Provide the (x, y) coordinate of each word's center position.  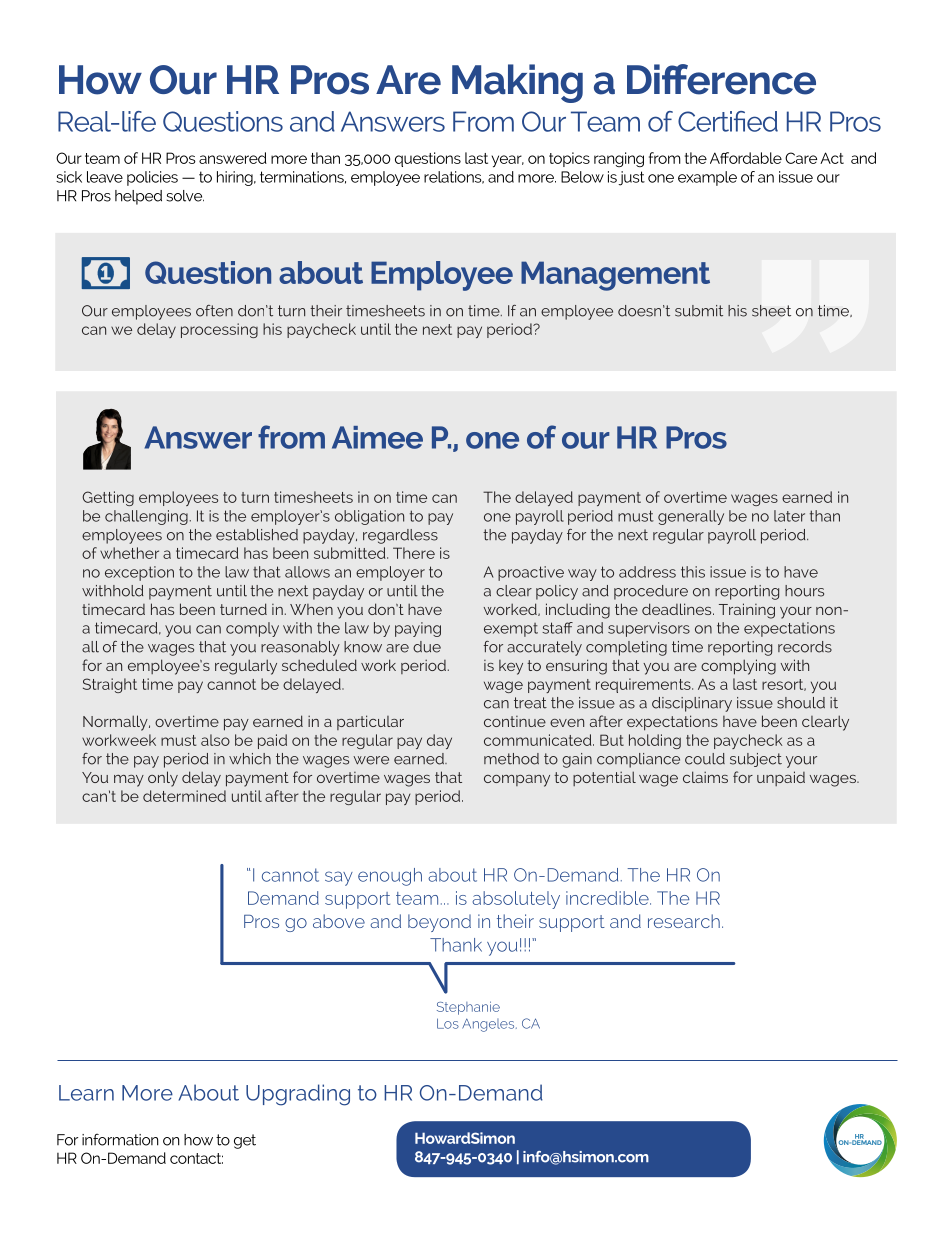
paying (418, 629)
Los (448, 1023)
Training (747, 611)
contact (196, 1158)
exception (139, 573)
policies (152, 178)
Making (517, 83)
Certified (728, 121)
